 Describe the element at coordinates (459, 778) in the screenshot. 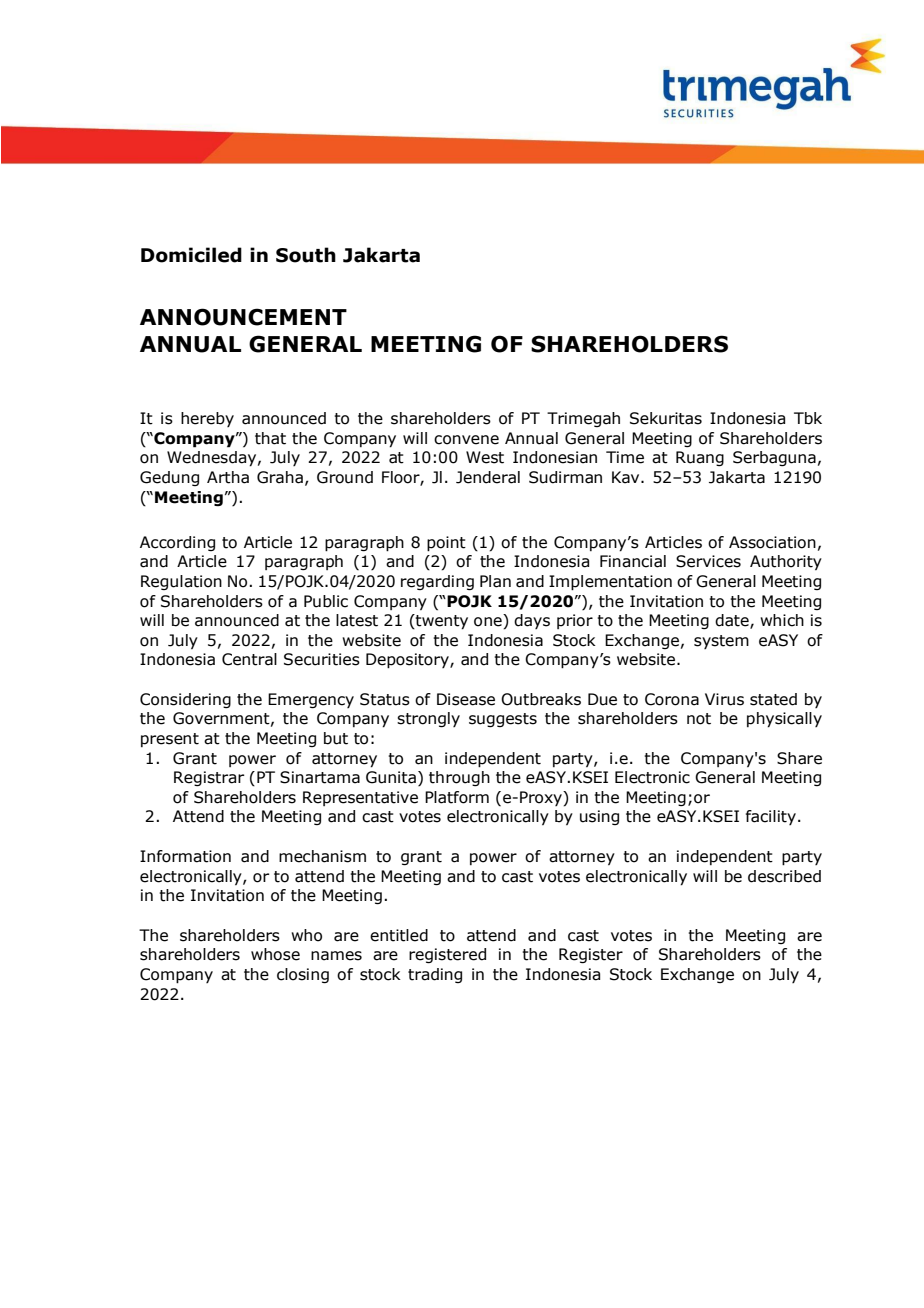

I see `through` at that location.
